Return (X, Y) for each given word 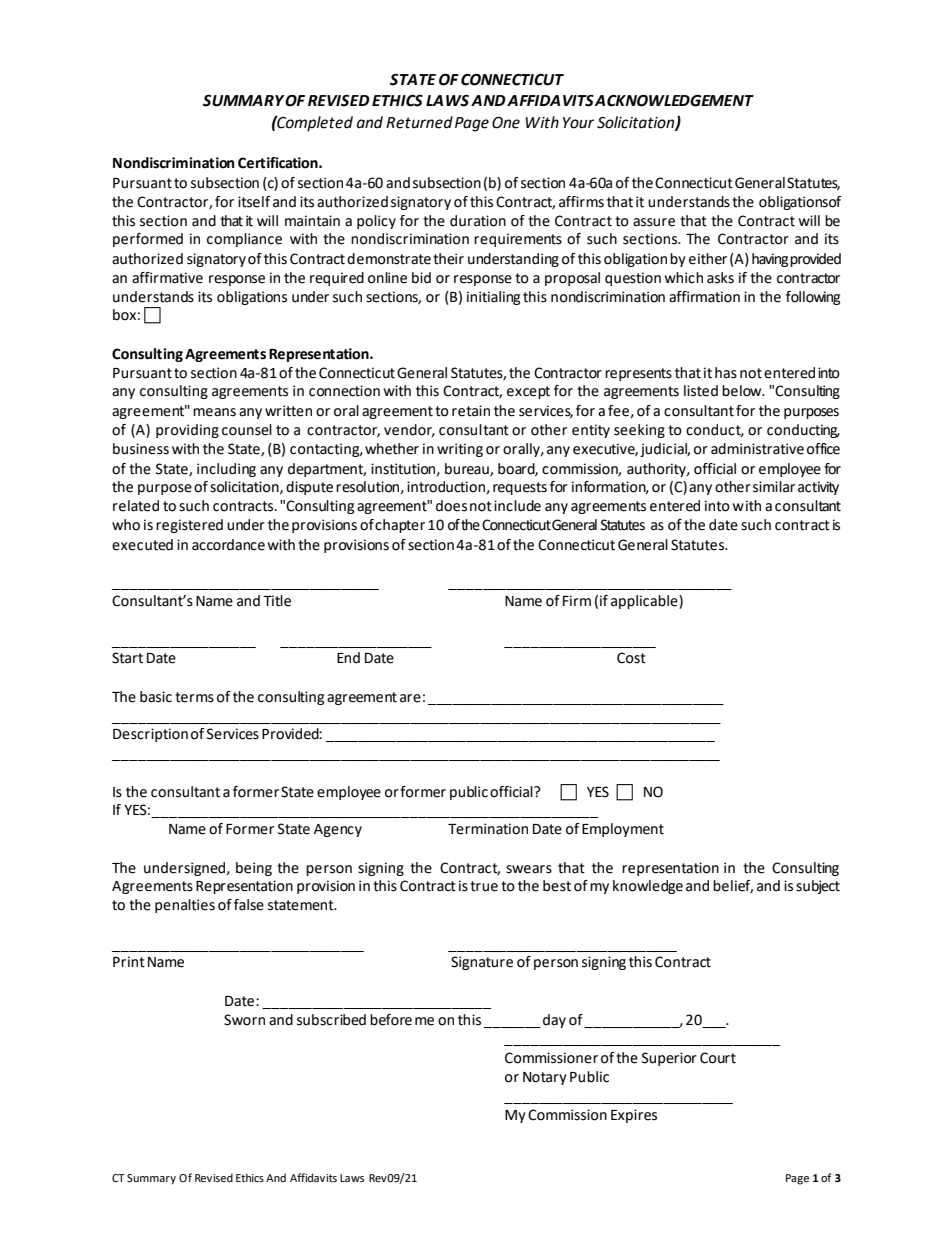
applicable (645, 602)
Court (718, 1058)
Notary (545, 1078)
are (410, 698)
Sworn (244, 1020)
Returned (419, 122)
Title (277, 601)
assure (654, 222)
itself (254, 202)
